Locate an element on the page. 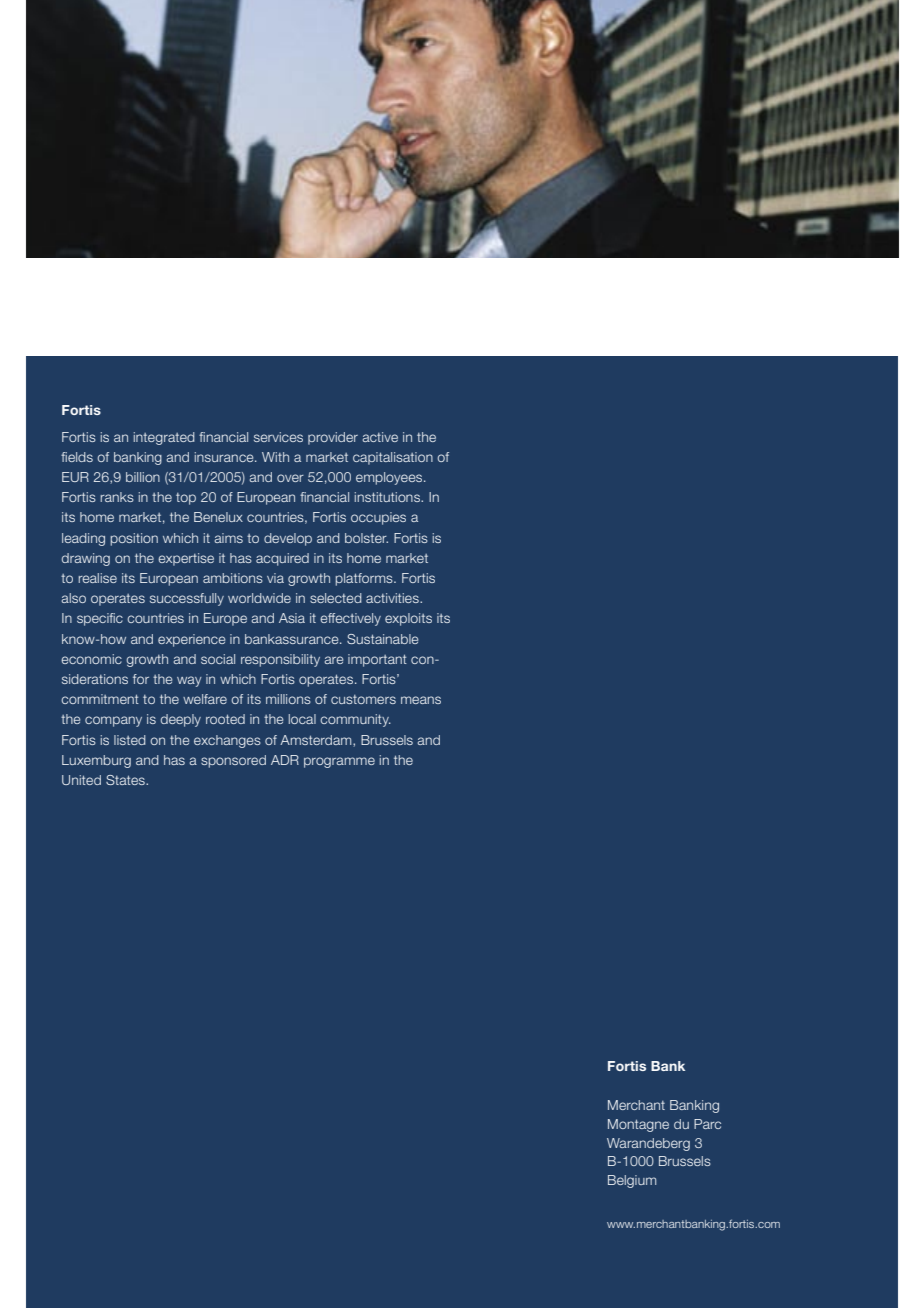  Amsterdam is located at coordinates (317, 741).
